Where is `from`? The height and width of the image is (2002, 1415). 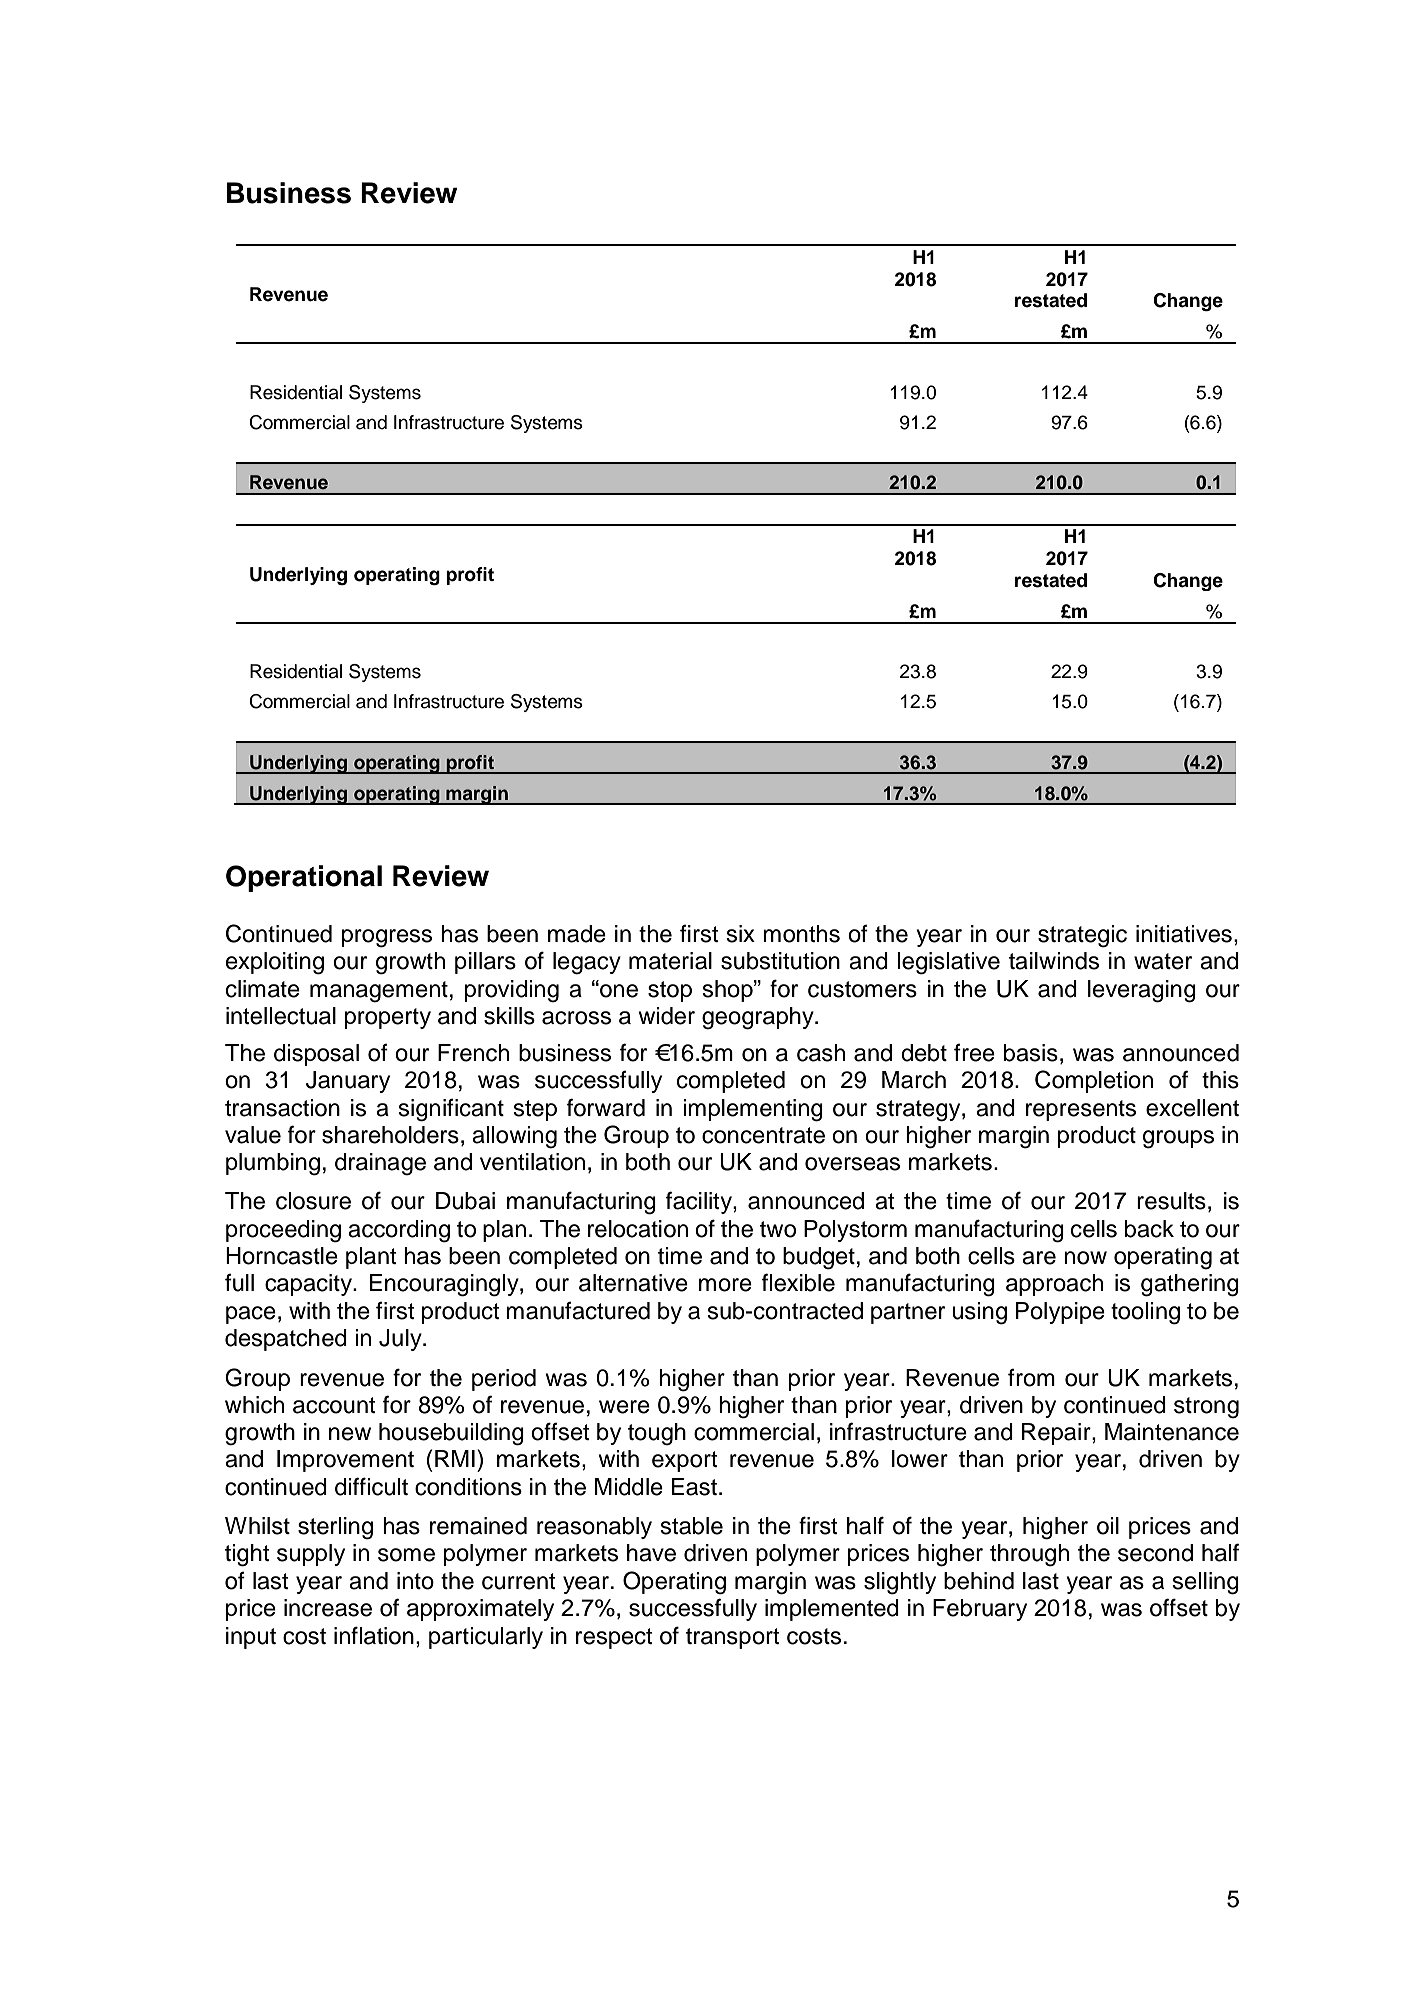
from is located at coordinates (1031, 1378).
